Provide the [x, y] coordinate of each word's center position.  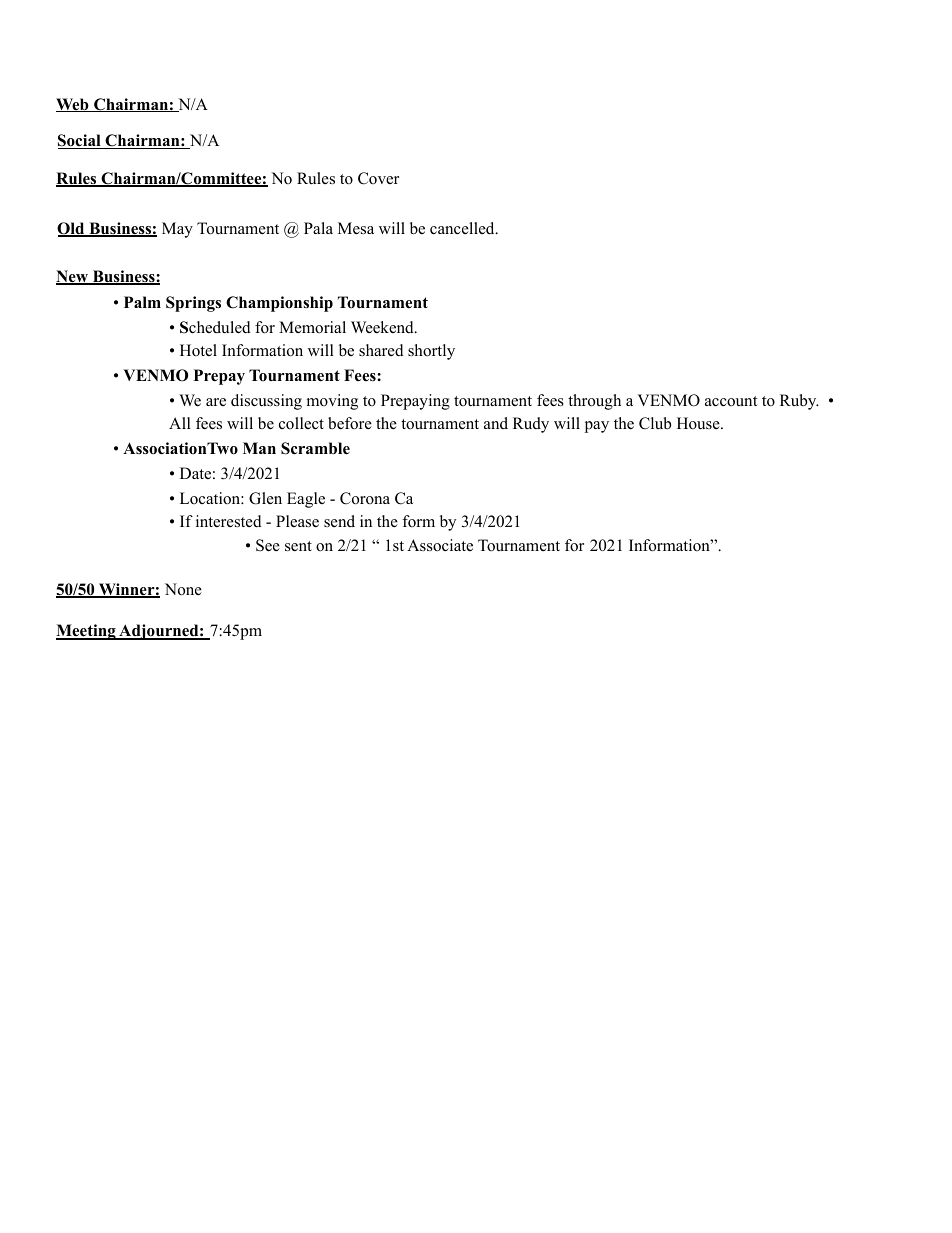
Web [73, 105]
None [183, 589]
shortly [431, 352]
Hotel [198, 350]
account [731, 401]
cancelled [463, 228]
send [339, 521]
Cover [378, 178]
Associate [440, 545]
